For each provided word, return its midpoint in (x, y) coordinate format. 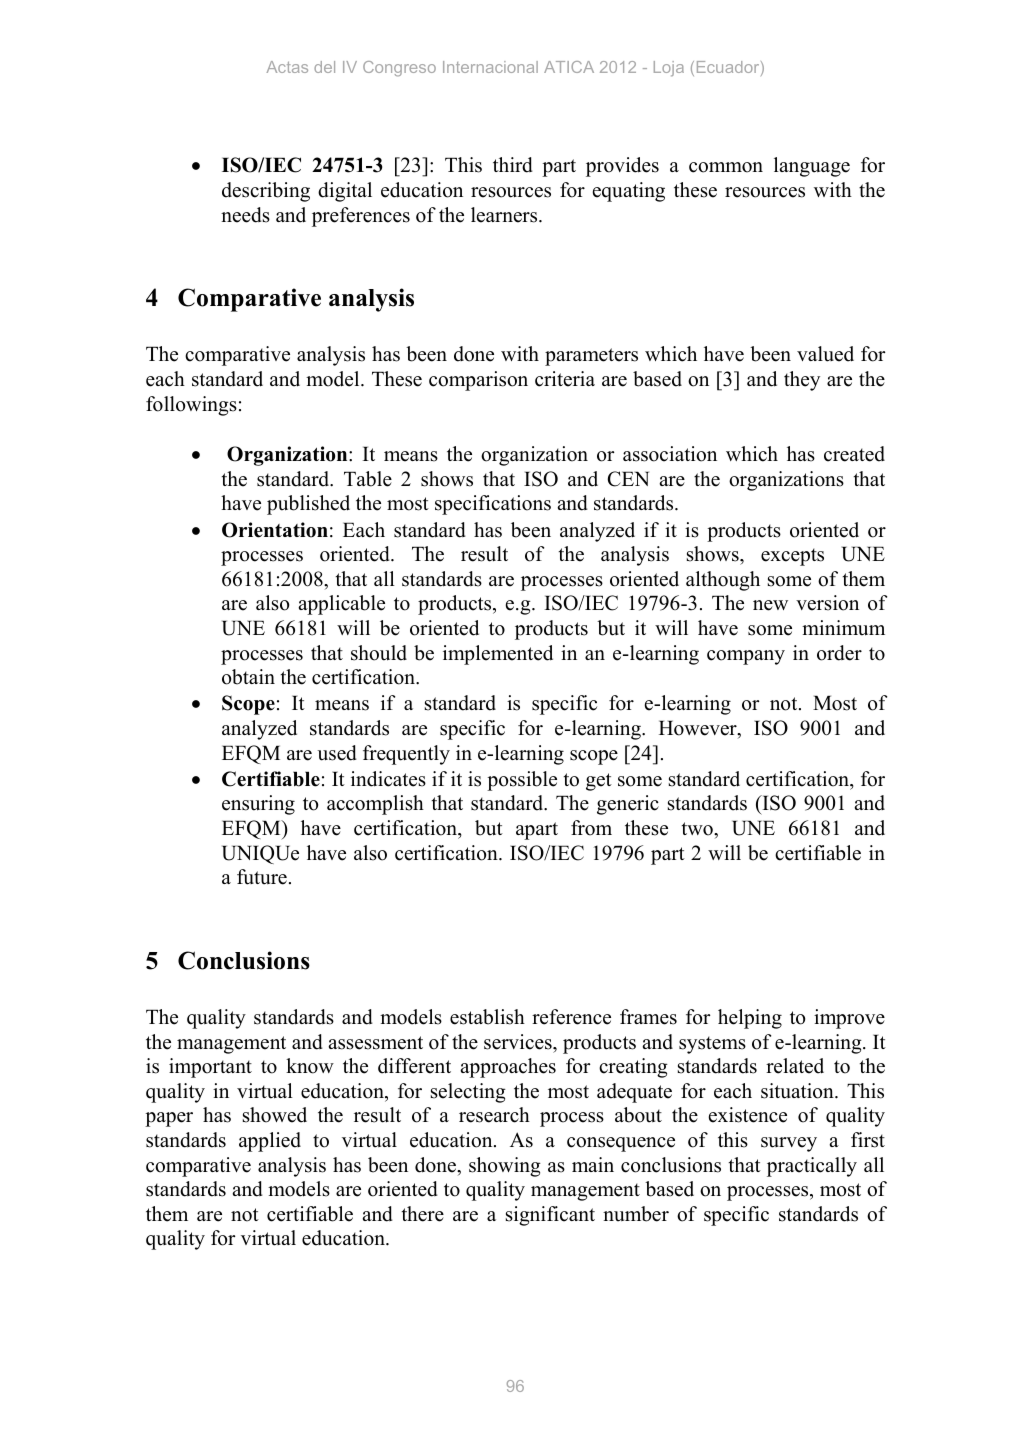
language (812, 167)
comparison (478, 381)
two (698, 829)
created (854, 454)
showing (505, 1167)
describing (266, 192)
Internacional (490, 67)
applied (270, 1142)
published (308, 505)
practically (812, 1167)
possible (522, 781)
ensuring (258, 805)
